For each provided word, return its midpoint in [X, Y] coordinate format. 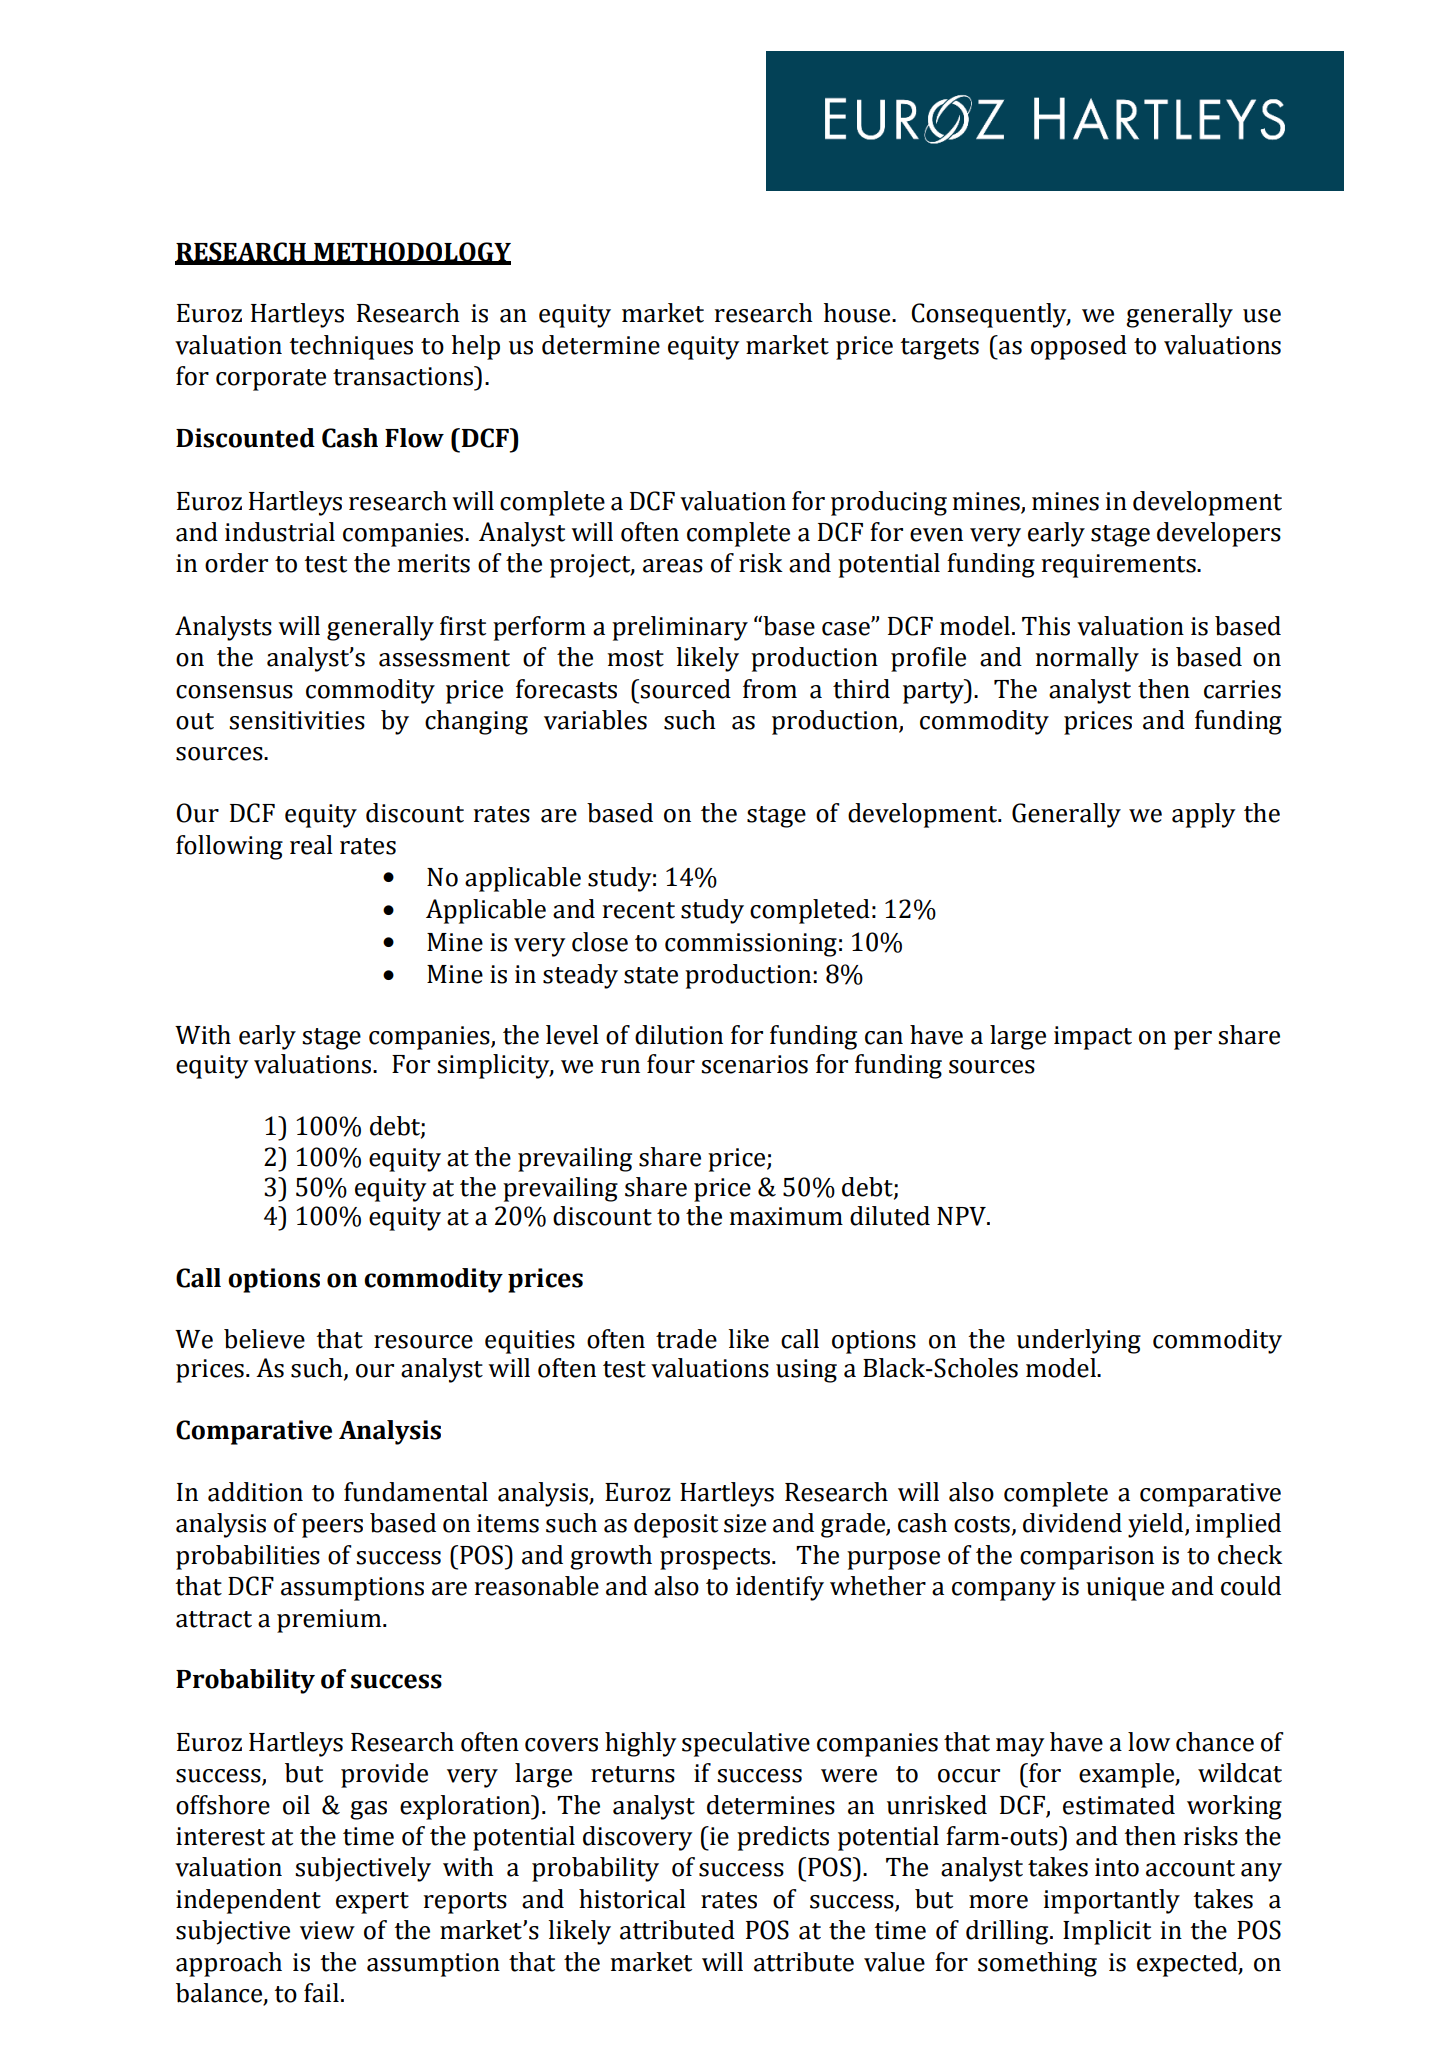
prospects [716, 1559]
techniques [351, 347]
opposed [1079, 347]
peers [332, 1528]
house [858, 313]
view [327, 1930]
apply [1204, 815]
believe [264, 1339]
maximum [786, 1216]
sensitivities [297, 720]
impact [1093, 1038]
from [770, 689]
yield [1157, 1525]
